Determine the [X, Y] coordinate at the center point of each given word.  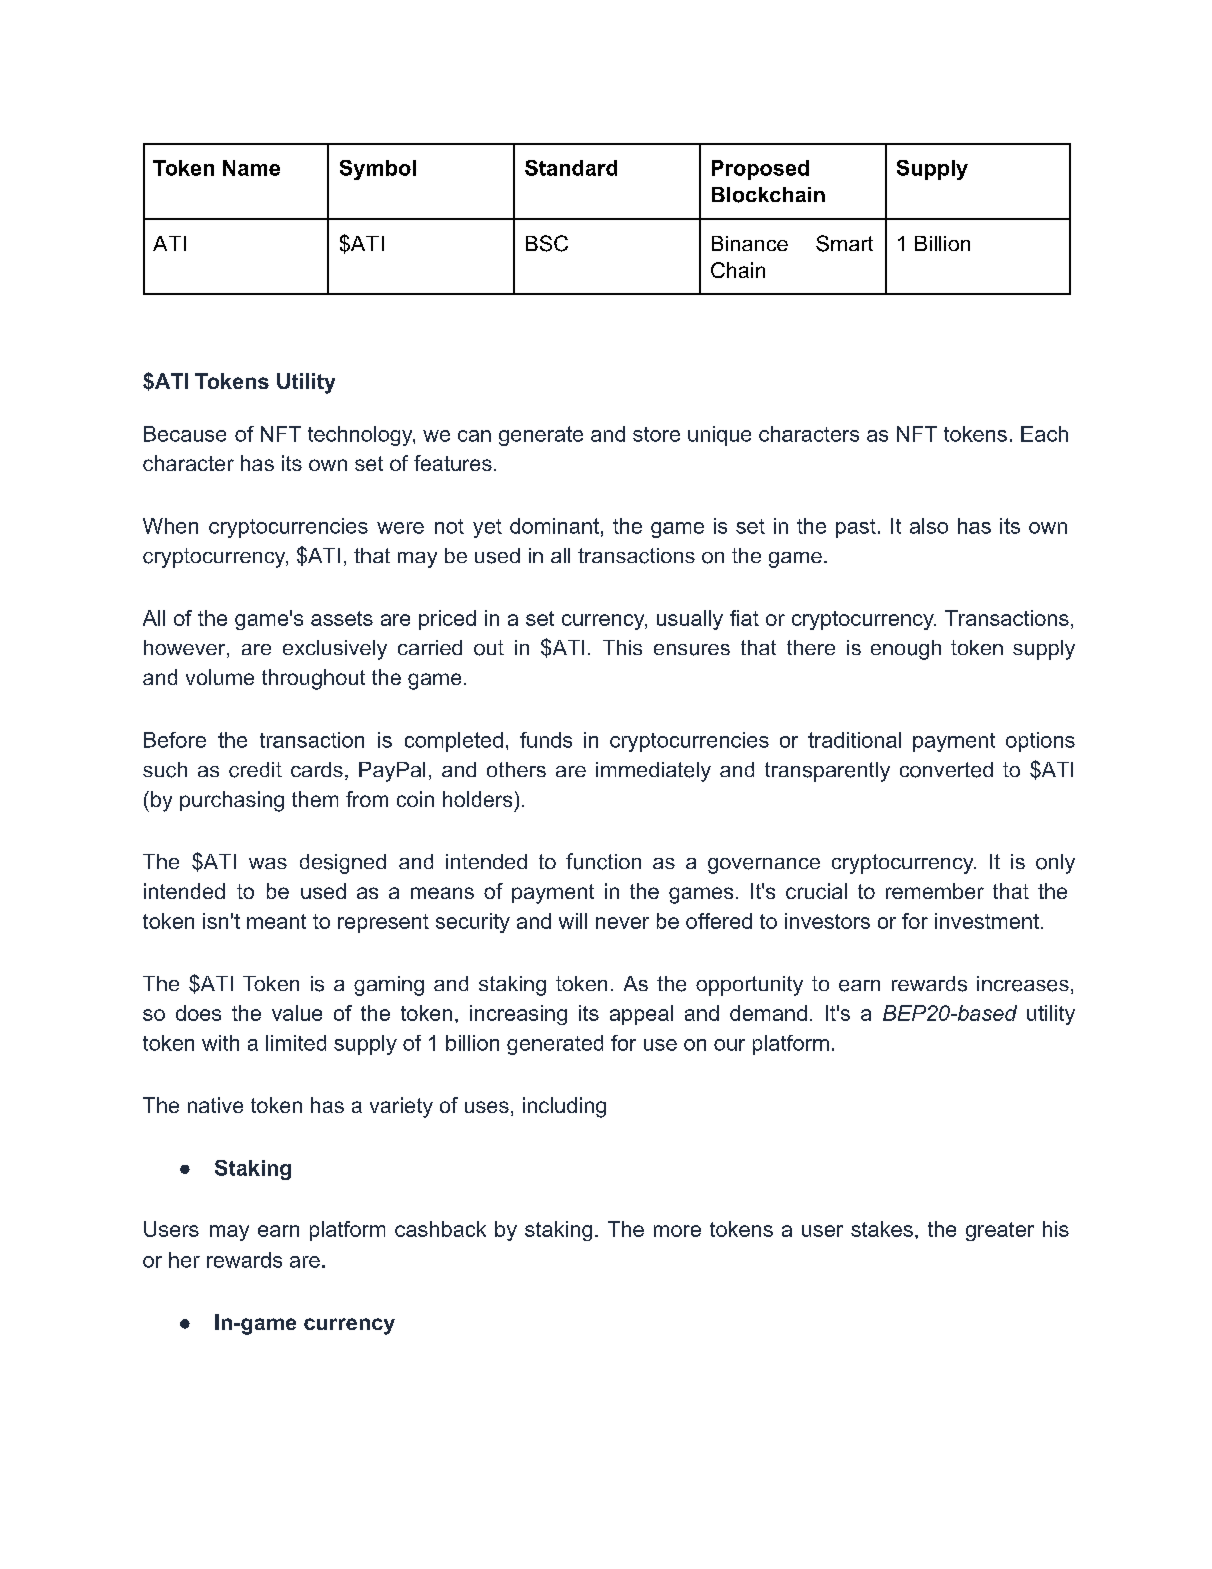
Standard [571, 168]
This [622, 647]
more [677, 1231]
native [215, 1105]
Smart [844, 243]
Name [251, 168]
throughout [313, 679]
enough [906, 650]
